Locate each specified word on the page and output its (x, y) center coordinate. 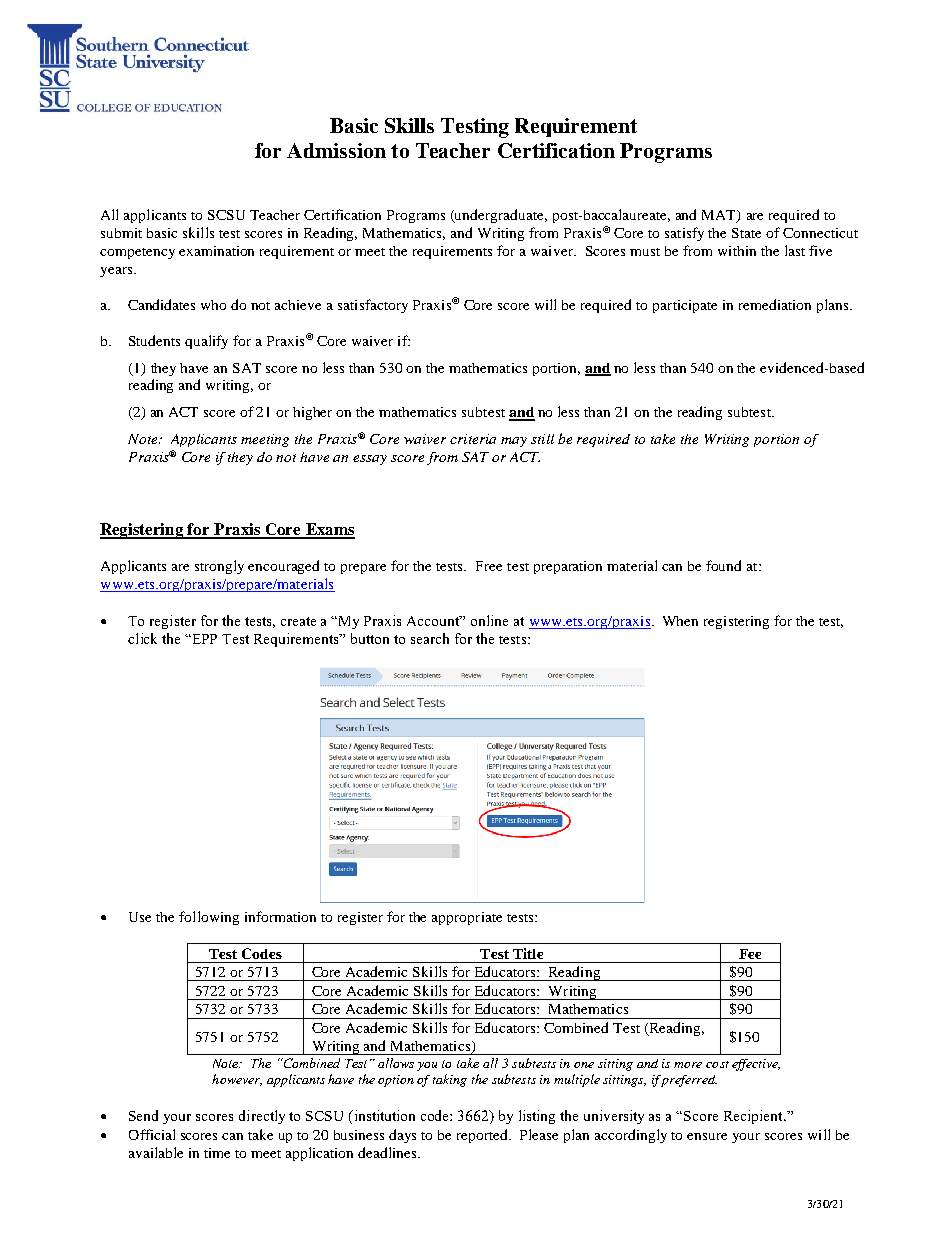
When (680, 621)
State (746, 233)
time (217, 1153)
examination (216, 251)
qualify (206, 342)
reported (484, 1136)
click (142, 638)
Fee (750, 954)
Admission (336, 150)
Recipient (754, 1117)
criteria (473, 439)
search (430, 638)
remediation (775, 304)
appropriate (467, 918)
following (209, 918)
